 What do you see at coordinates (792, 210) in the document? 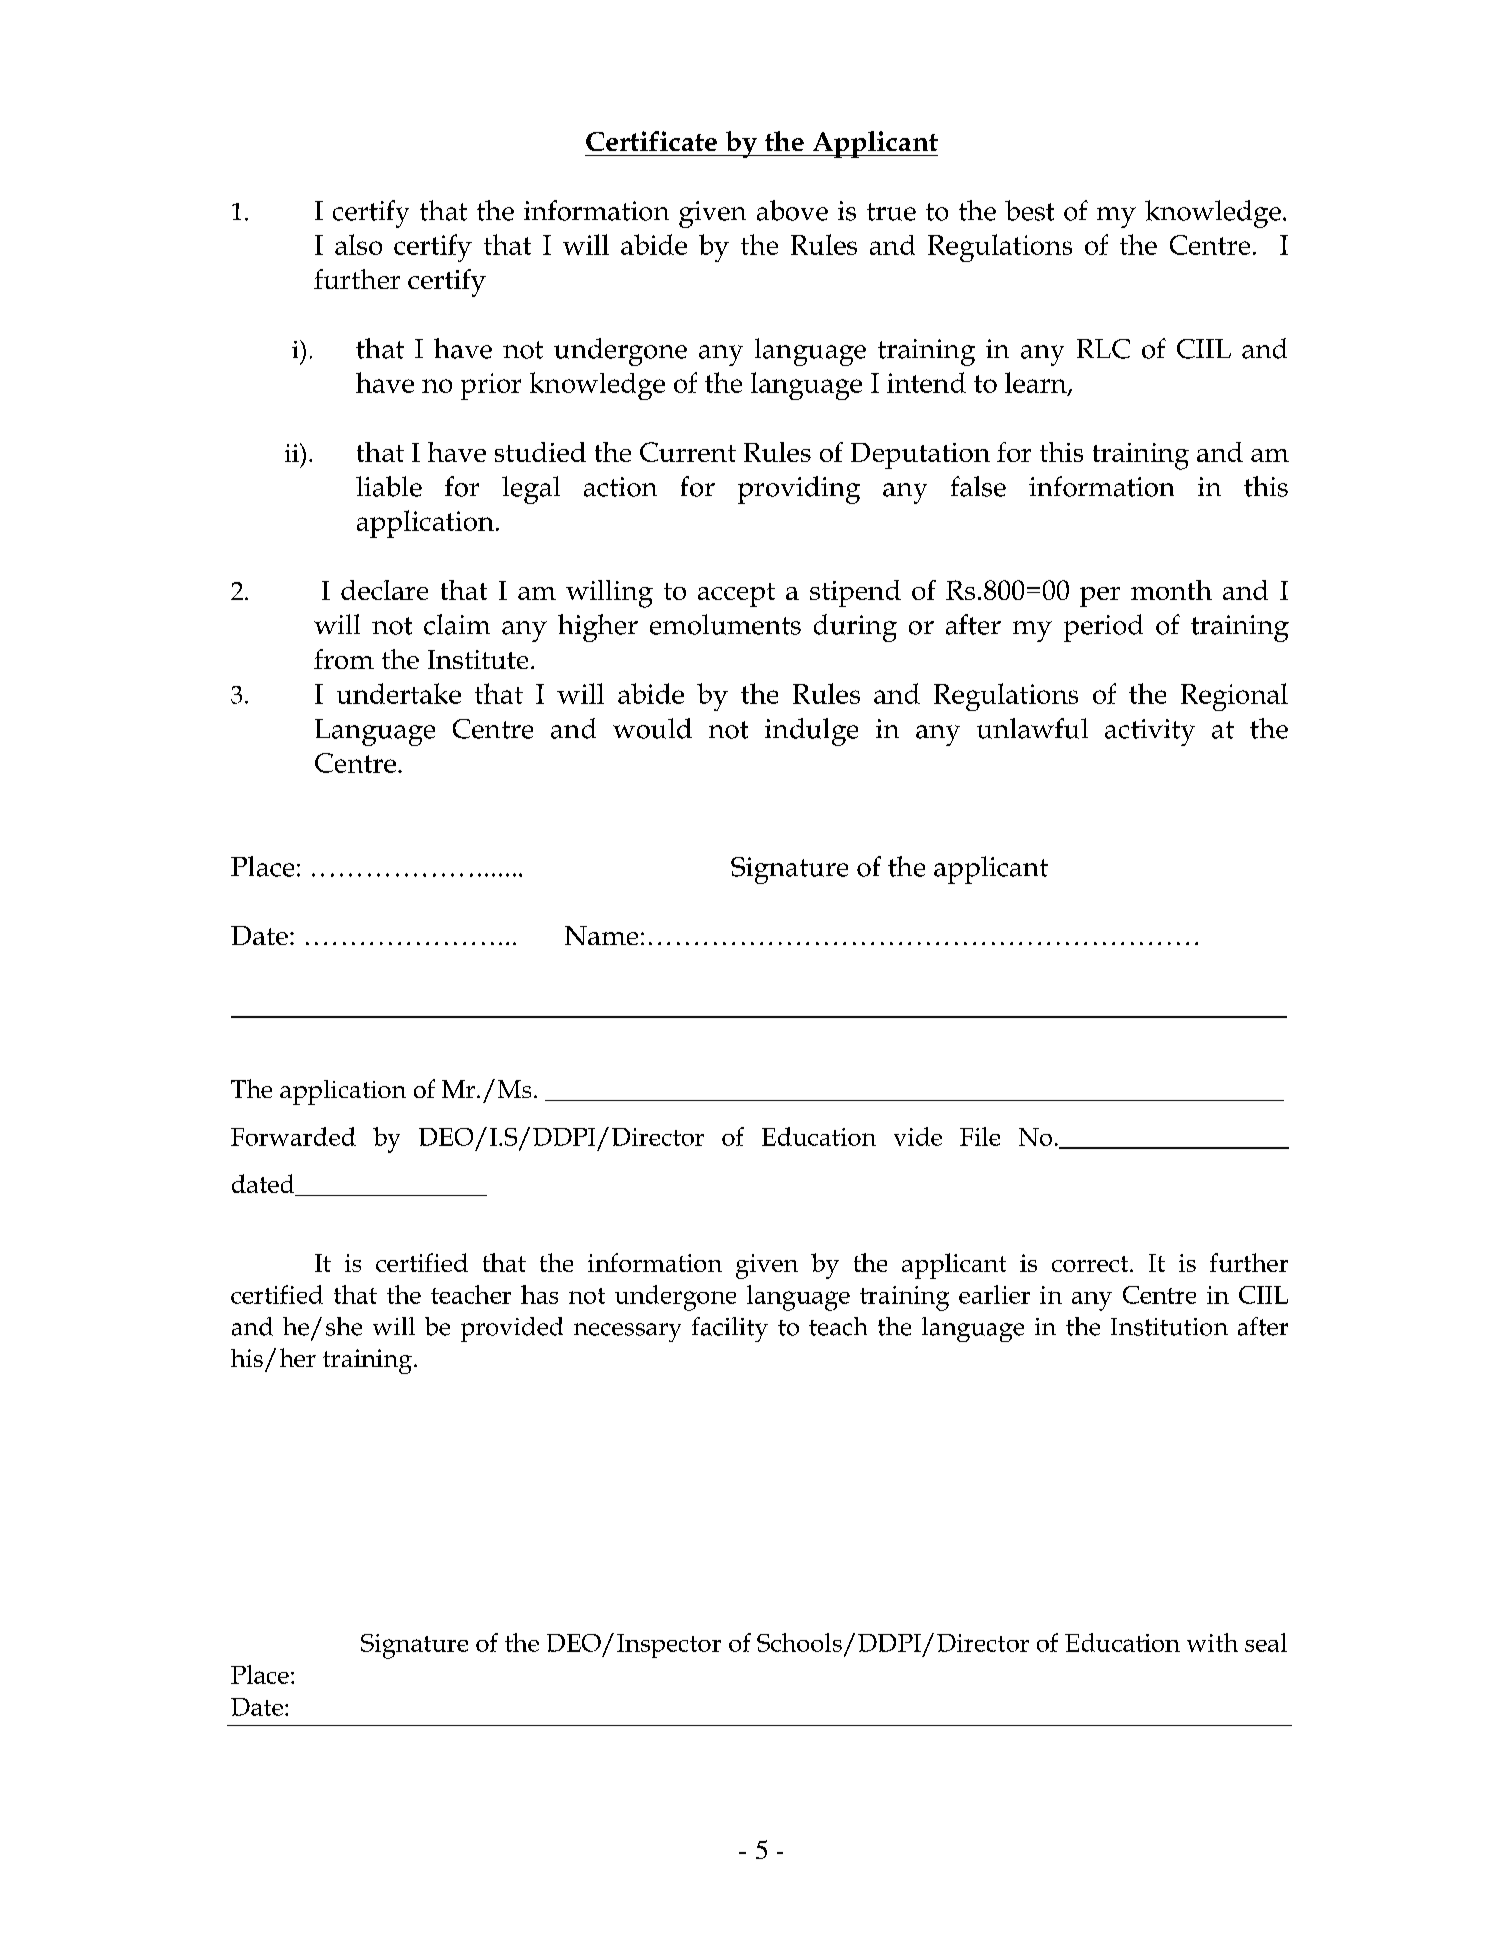
I see `above` at bounding box center [792, 210].
